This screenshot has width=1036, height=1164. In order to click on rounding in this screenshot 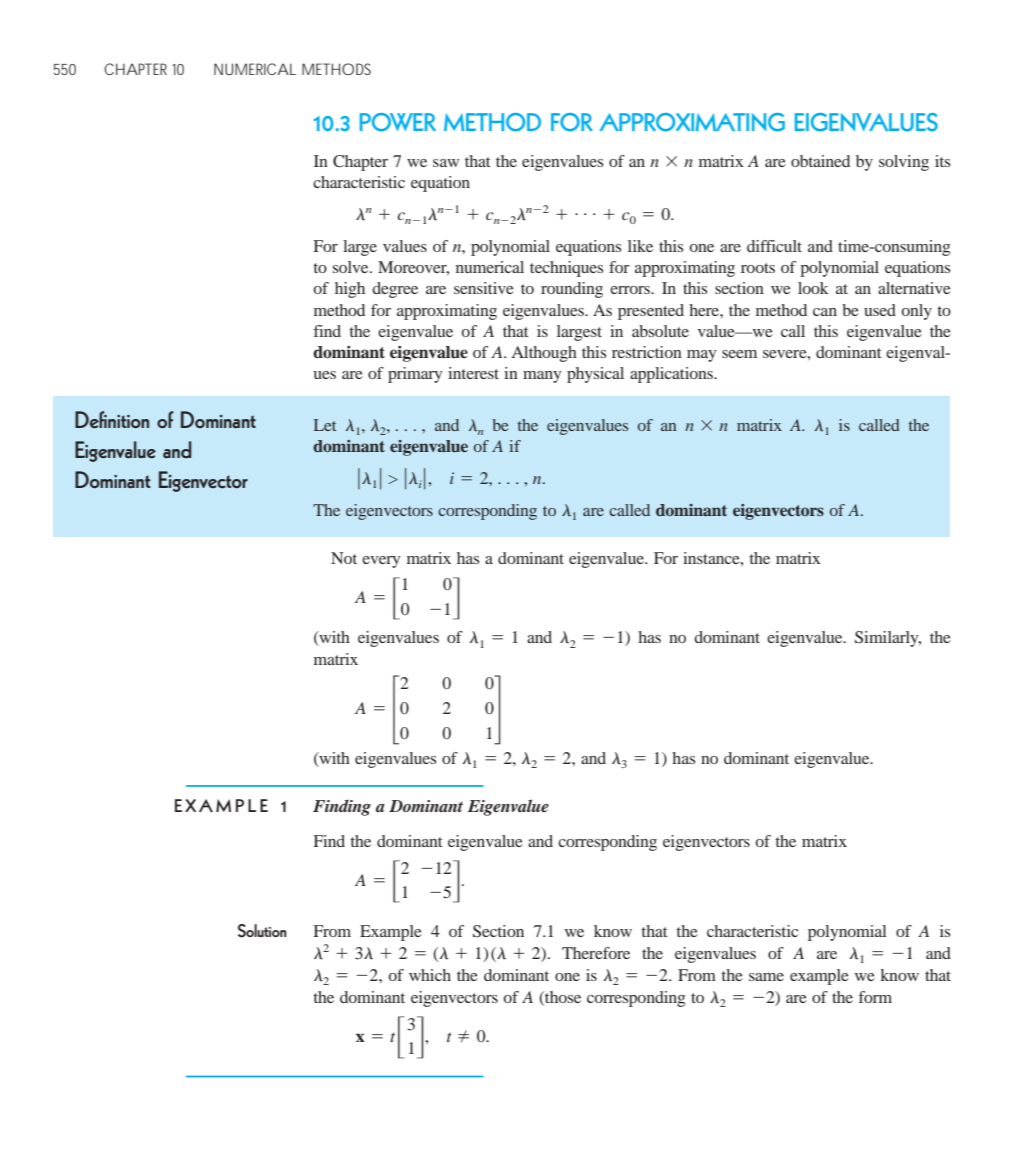, I will do `click(572, 290)`.
